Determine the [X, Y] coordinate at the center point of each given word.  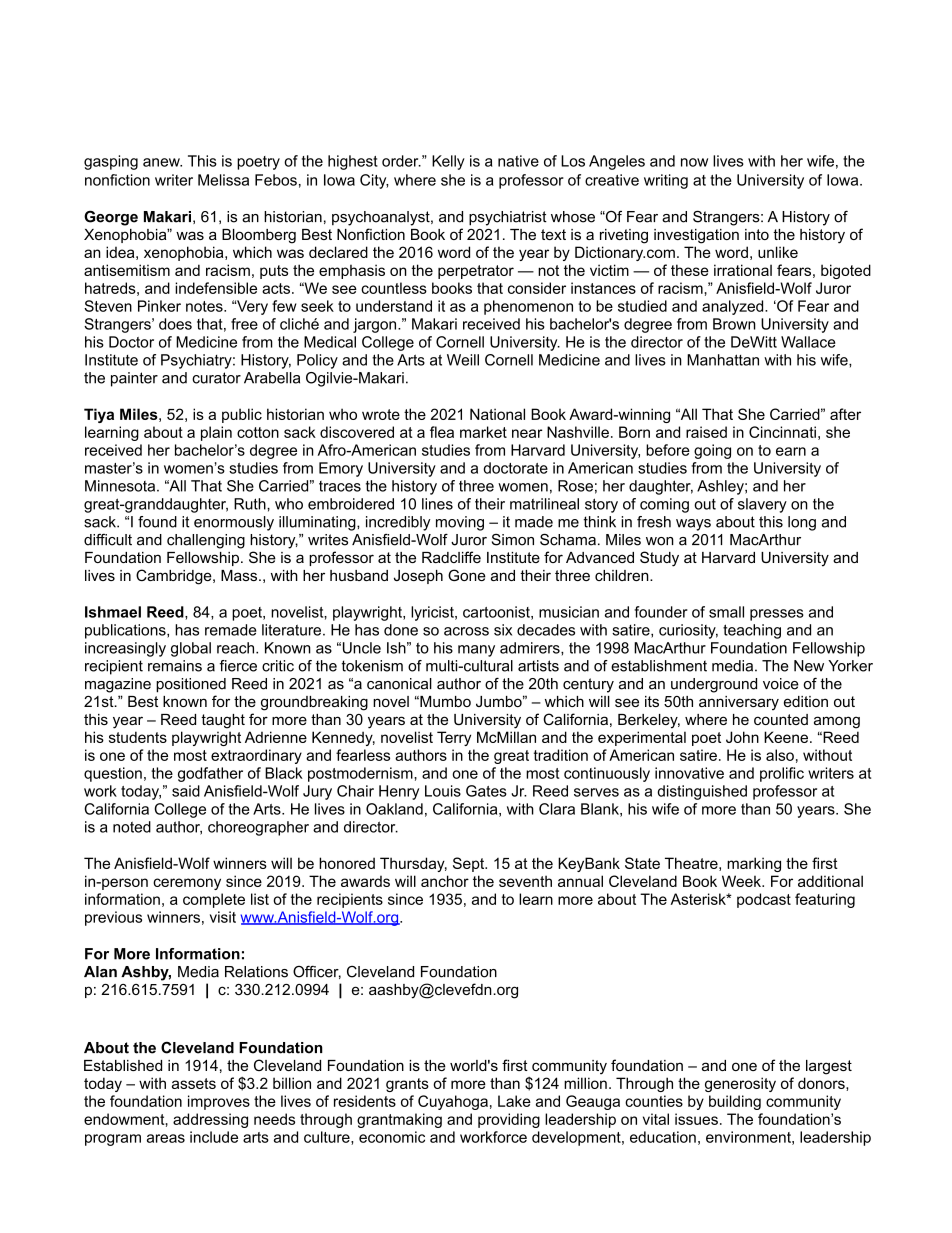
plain [216, 433]
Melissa [223, 180]
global [191, 649]
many [476, 651]
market [483, 432]
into [757, 234]
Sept [470, 864]
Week [742, 881]
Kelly [448, 162]
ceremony [187, 884]
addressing [210, 1120]
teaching [752, 631]
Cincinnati [782, 432]
